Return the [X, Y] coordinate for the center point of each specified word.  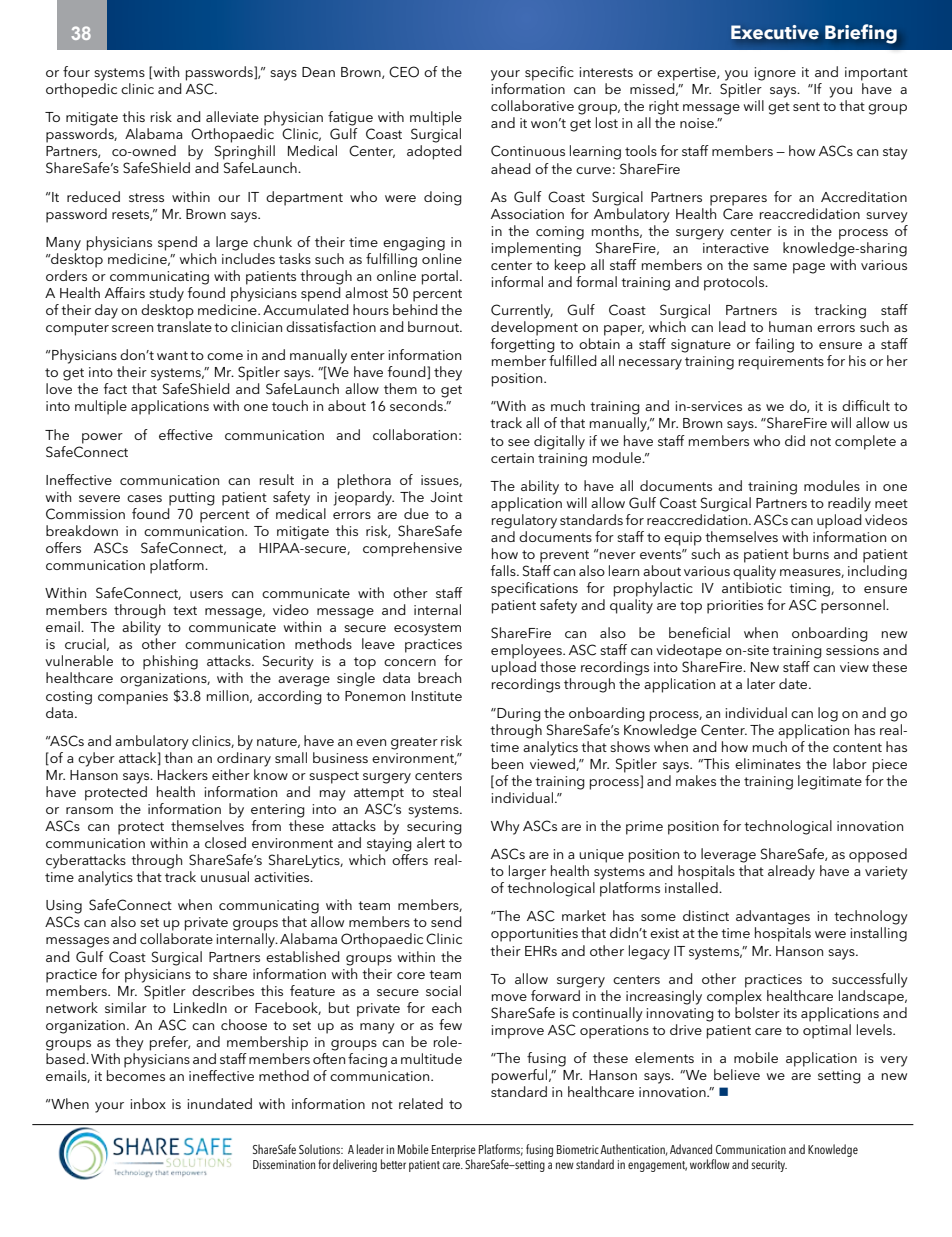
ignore [775, 74]
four [76, 71]
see [519, 442]
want [172, 355]
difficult [866, 405]
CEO [404, 72]
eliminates [768, 763]
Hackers [183, 774]
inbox [148, 1103]
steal [447, 791]
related [421, 1103]
